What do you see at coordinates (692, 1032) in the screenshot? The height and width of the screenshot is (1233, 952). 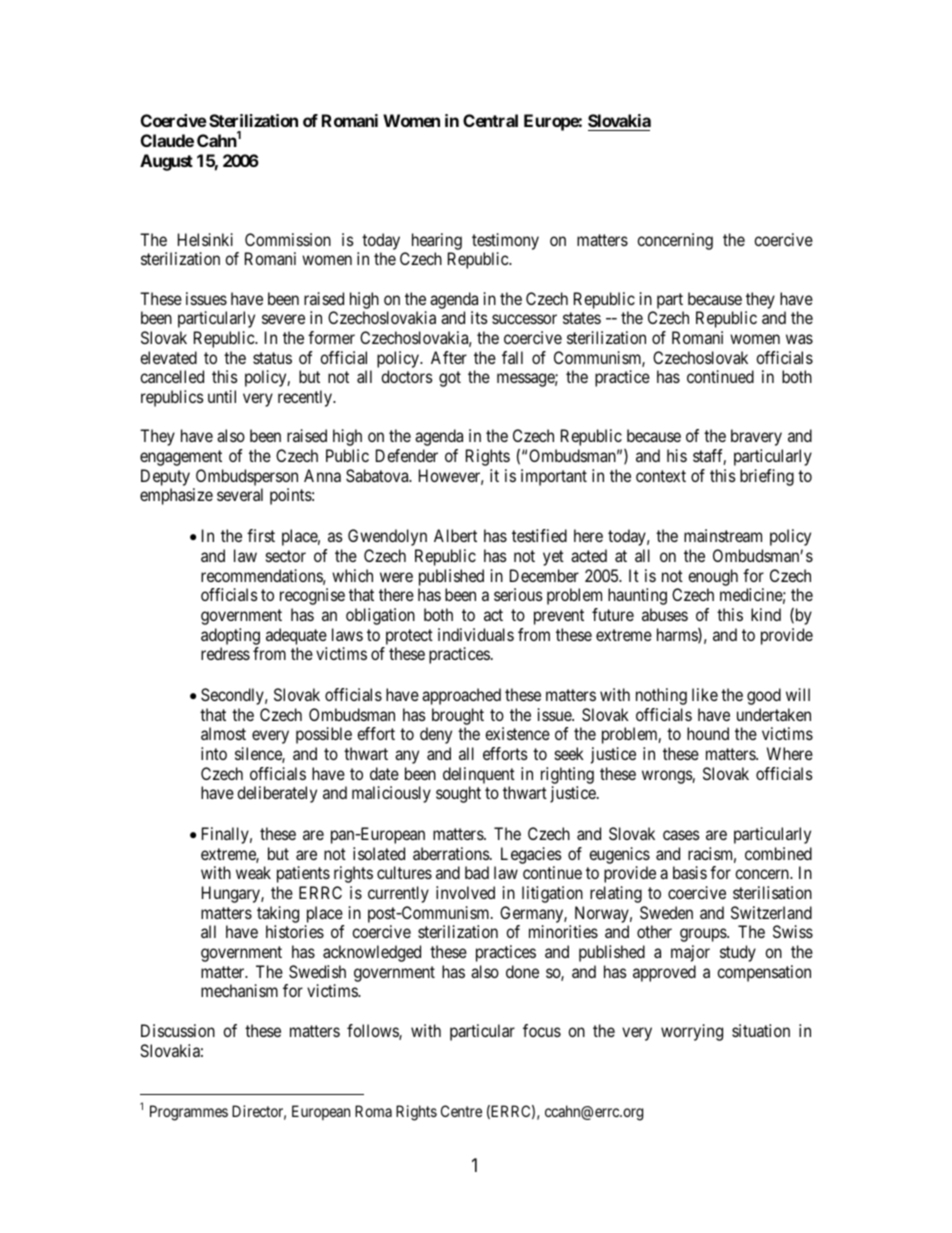 I see `worrying` at bounding box center [692, 1032].
